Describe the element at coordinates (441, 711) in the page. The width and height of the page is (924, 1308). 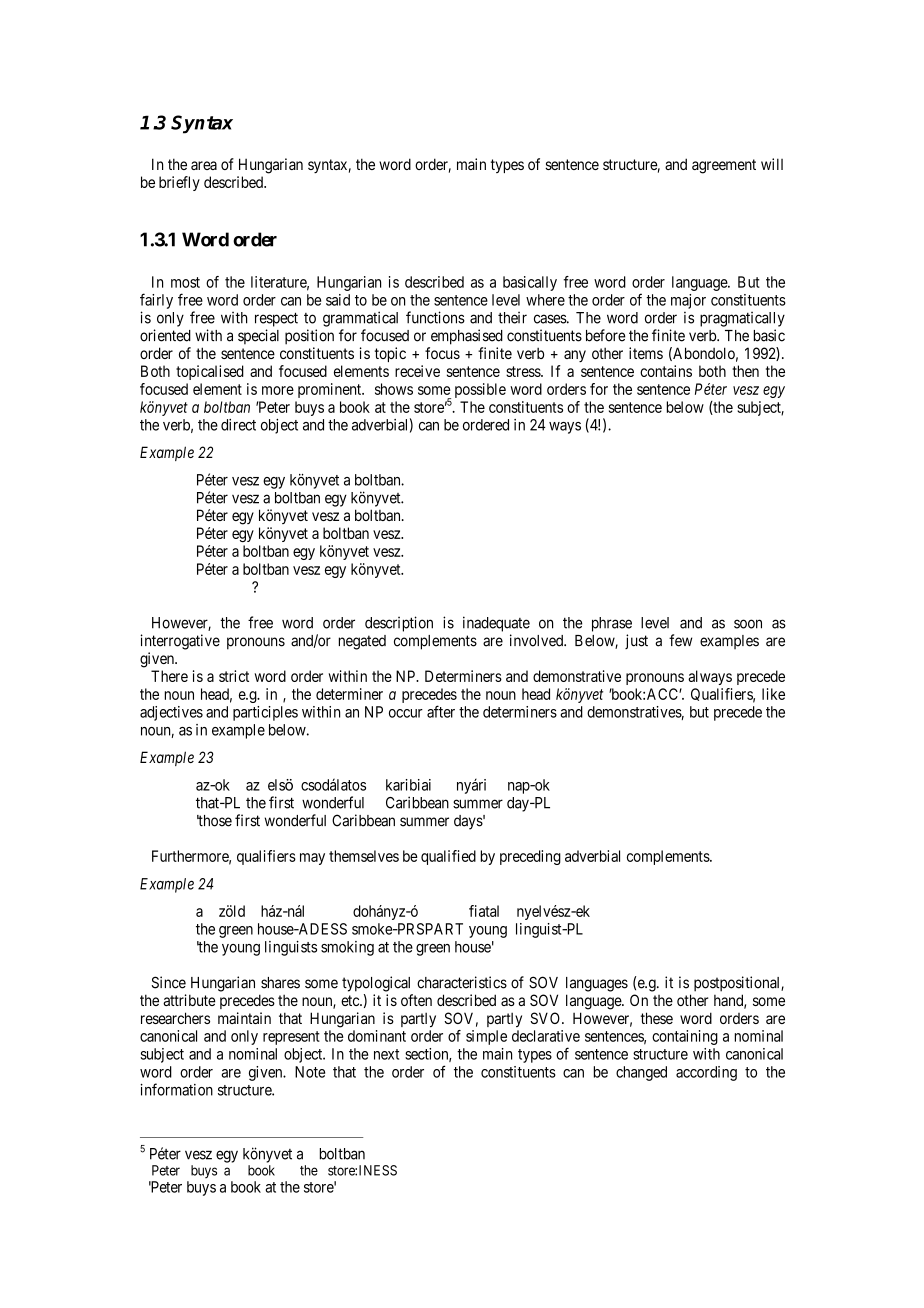
I see `after` at that location.
